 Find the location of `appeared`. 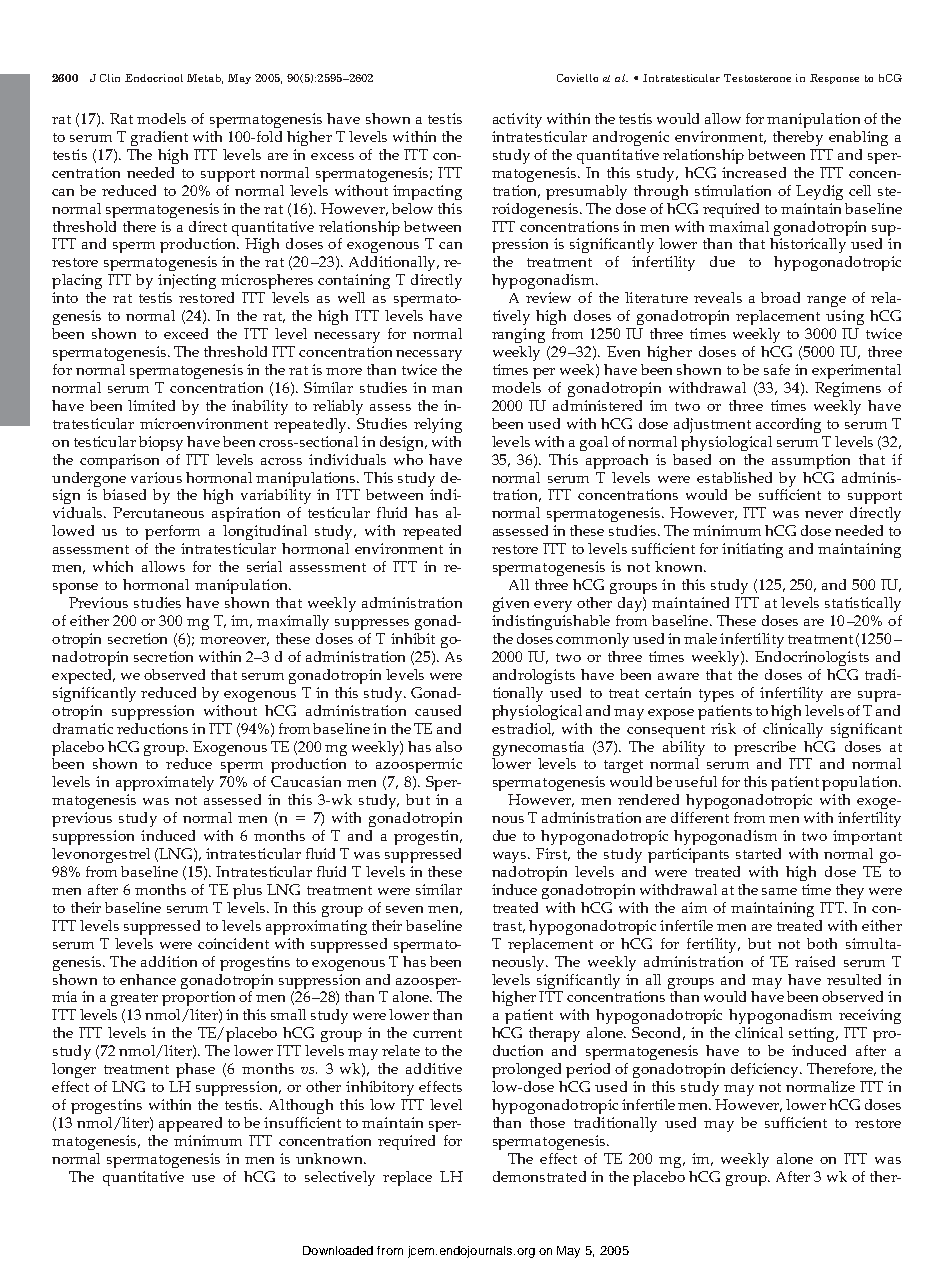

appeared is located at coordinates (190, 1124).
